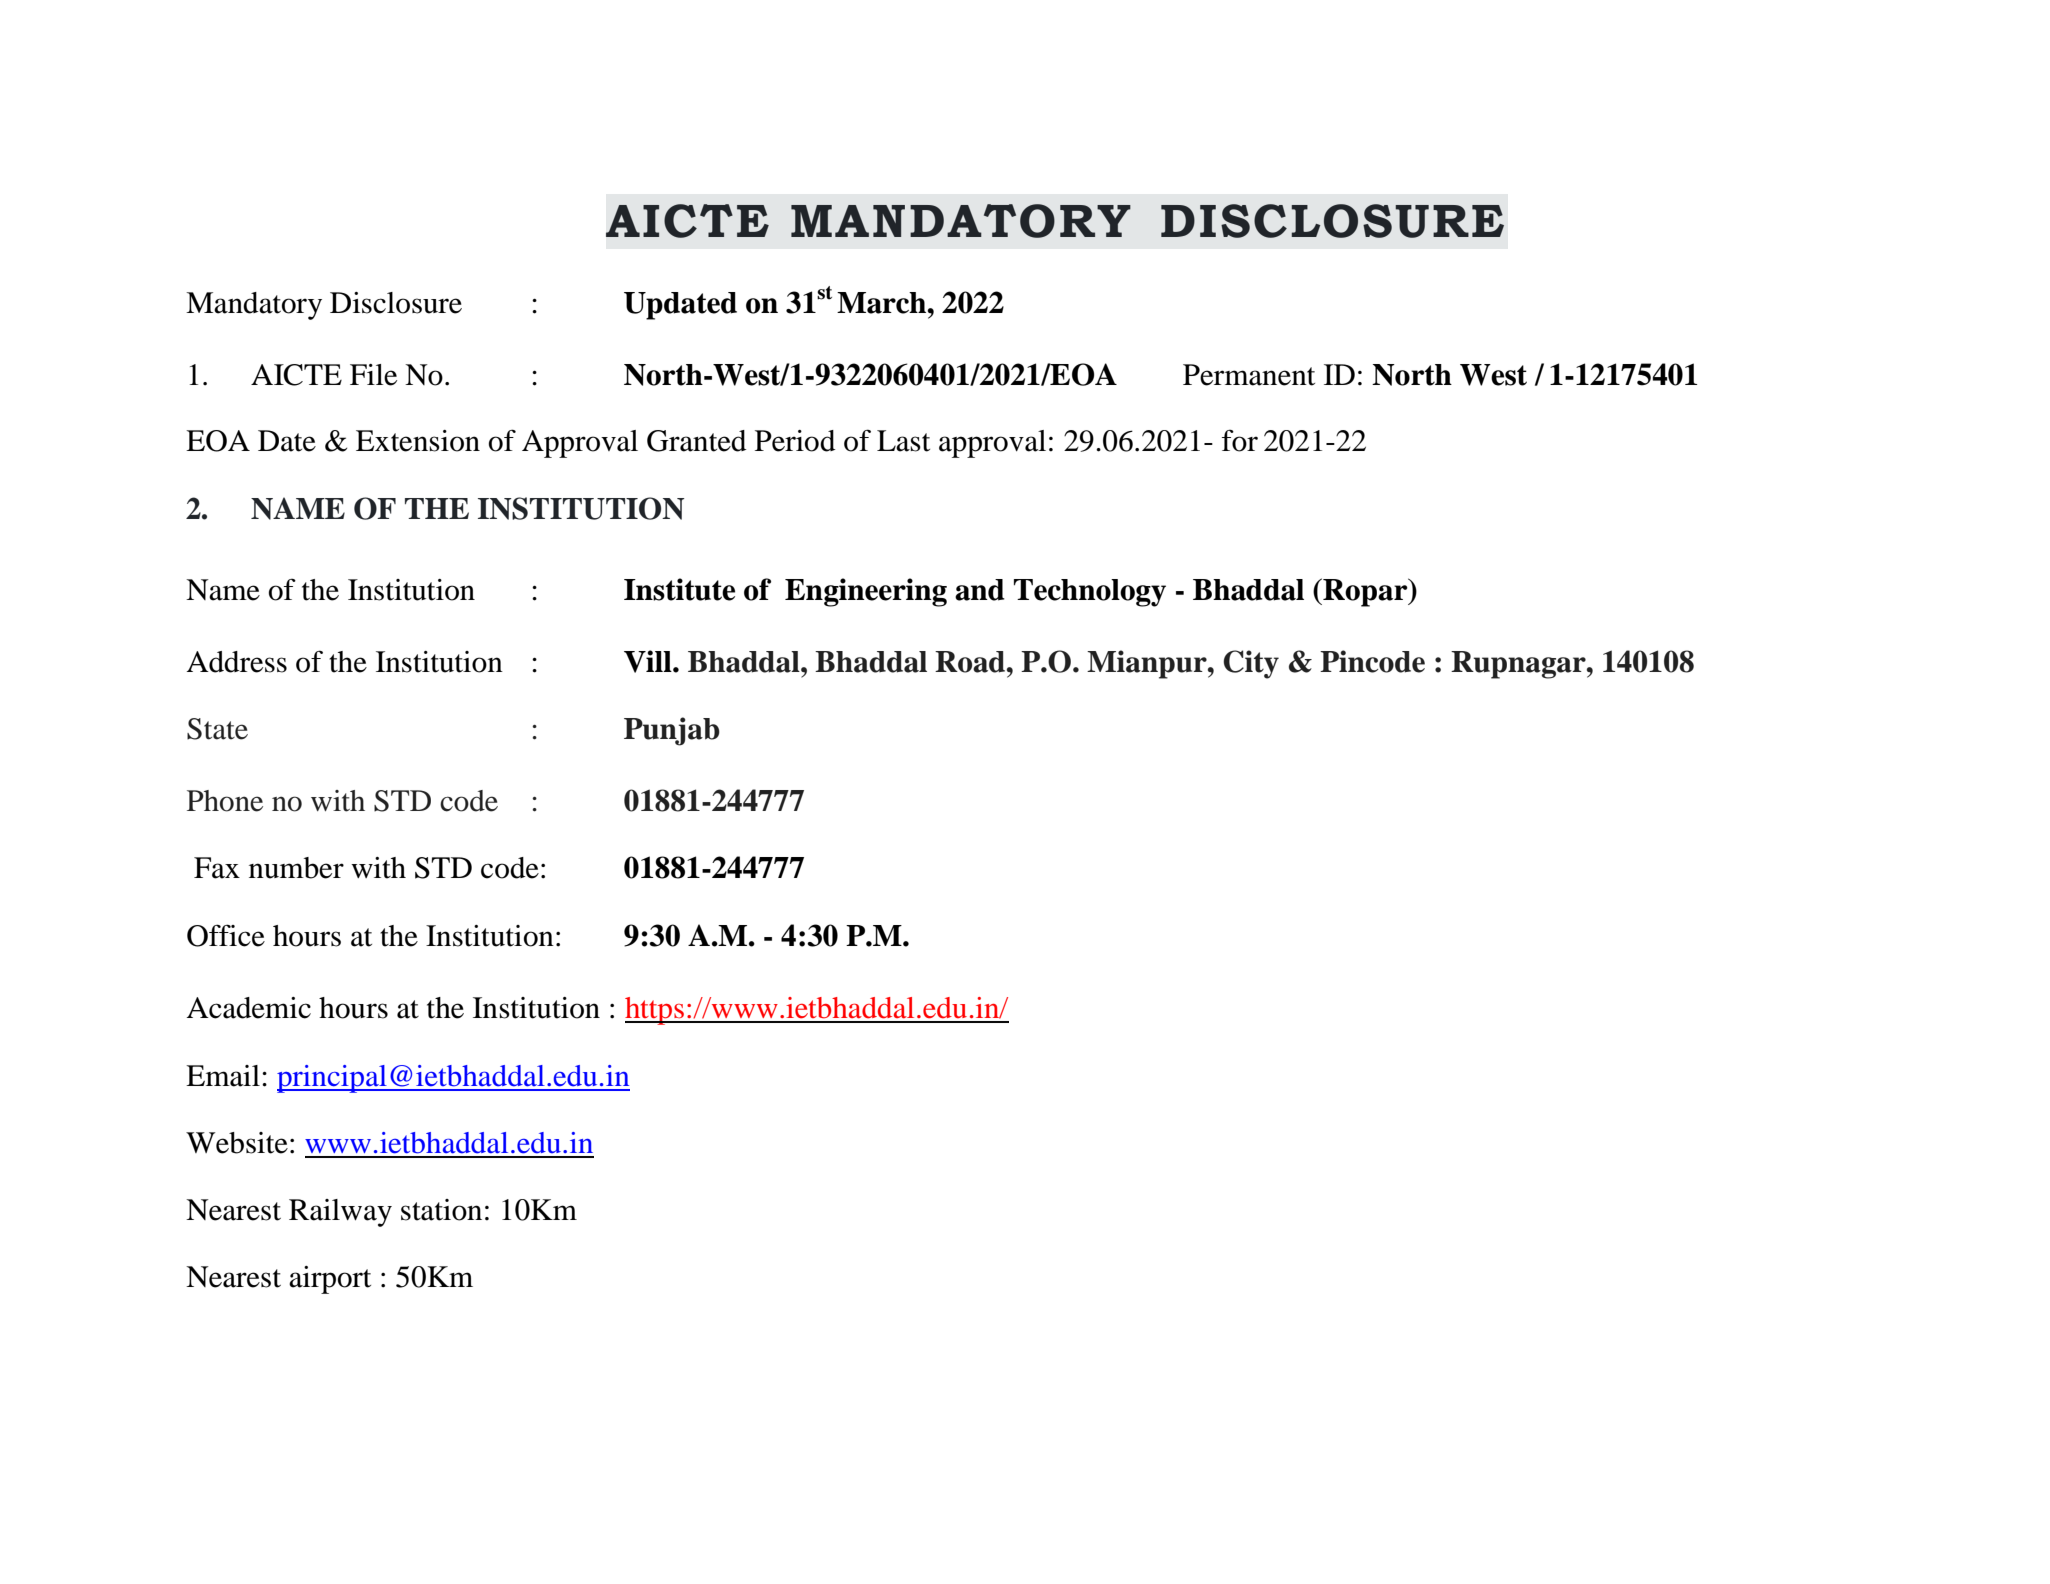 Image resolution: width=2050 pixels, height=1584 pixels. What do you see at coordinates (340, 1213) in the screenshot?
I see `Railway` at bounding box center [340, 1213].
